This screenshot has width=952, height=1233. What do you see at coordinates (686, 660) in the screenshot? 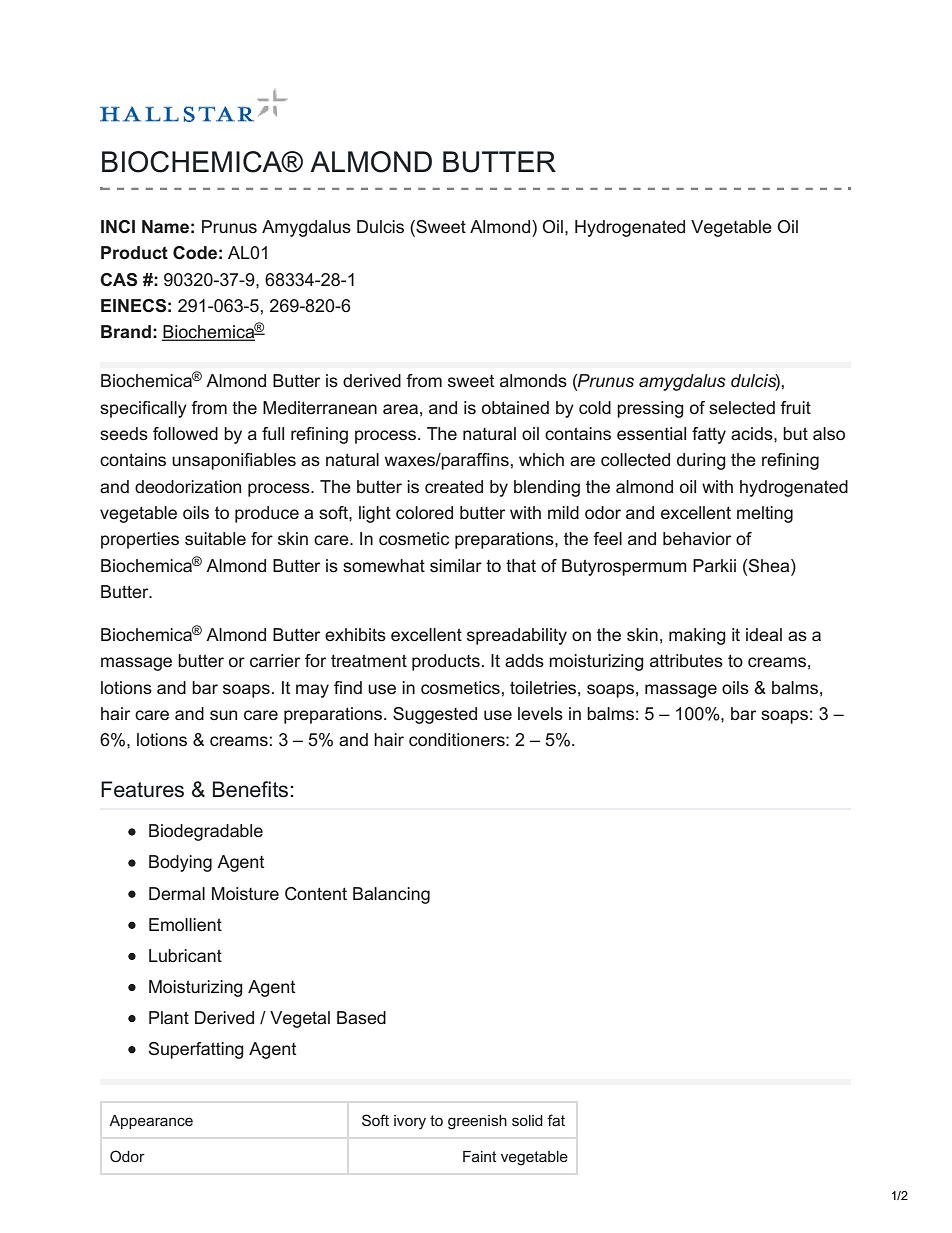
I see `attributes` at bounding box center [686, 660].
